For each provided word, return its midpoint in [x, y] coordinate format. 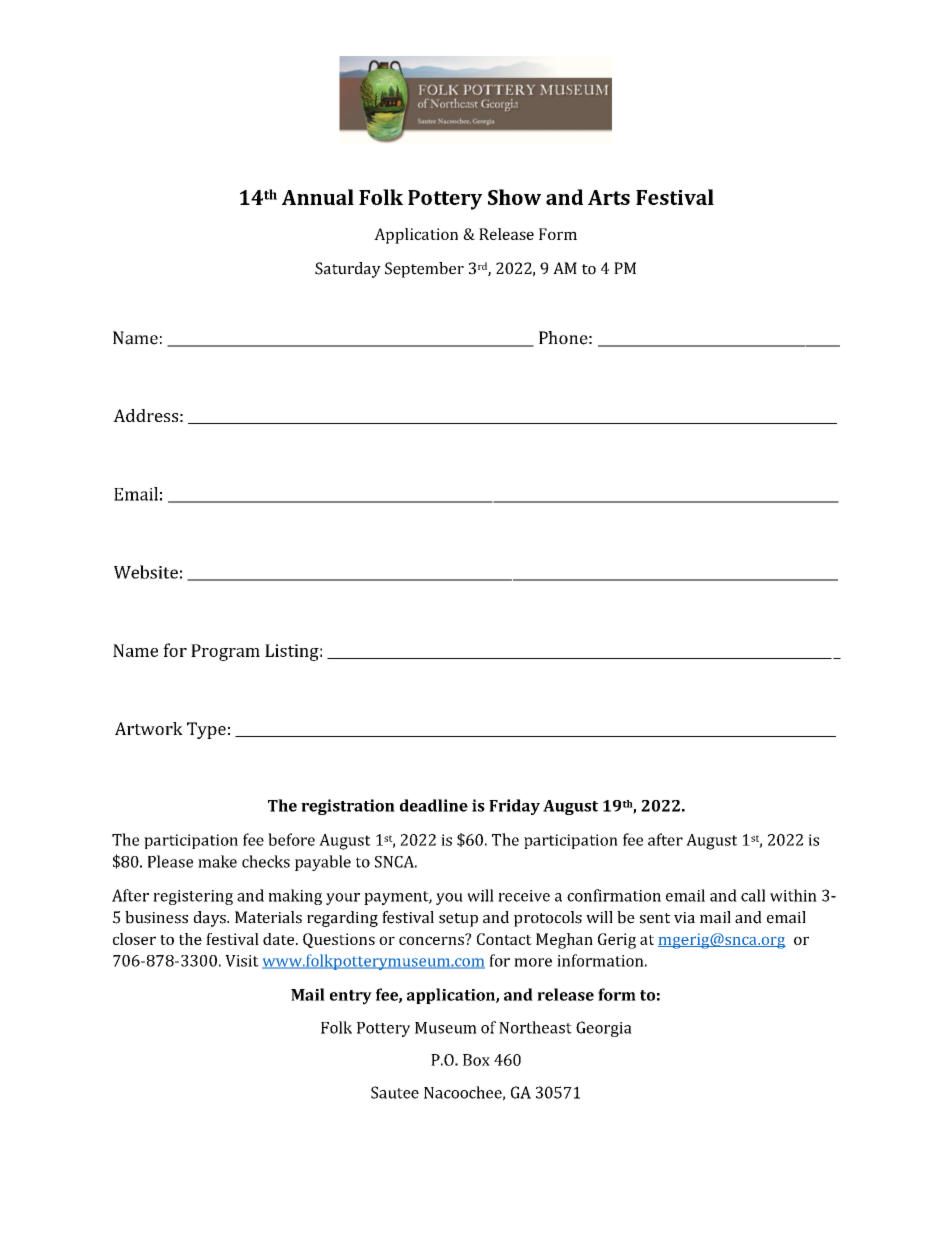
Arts [609, 197]
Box [476, 1060]
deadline [434, 805]
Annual [318, 197]
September [424, 270]
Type [206, 730]
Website [146, 572]
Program [225, 652]
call [753, 895]
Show [514, 197]
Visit [242, 961]
